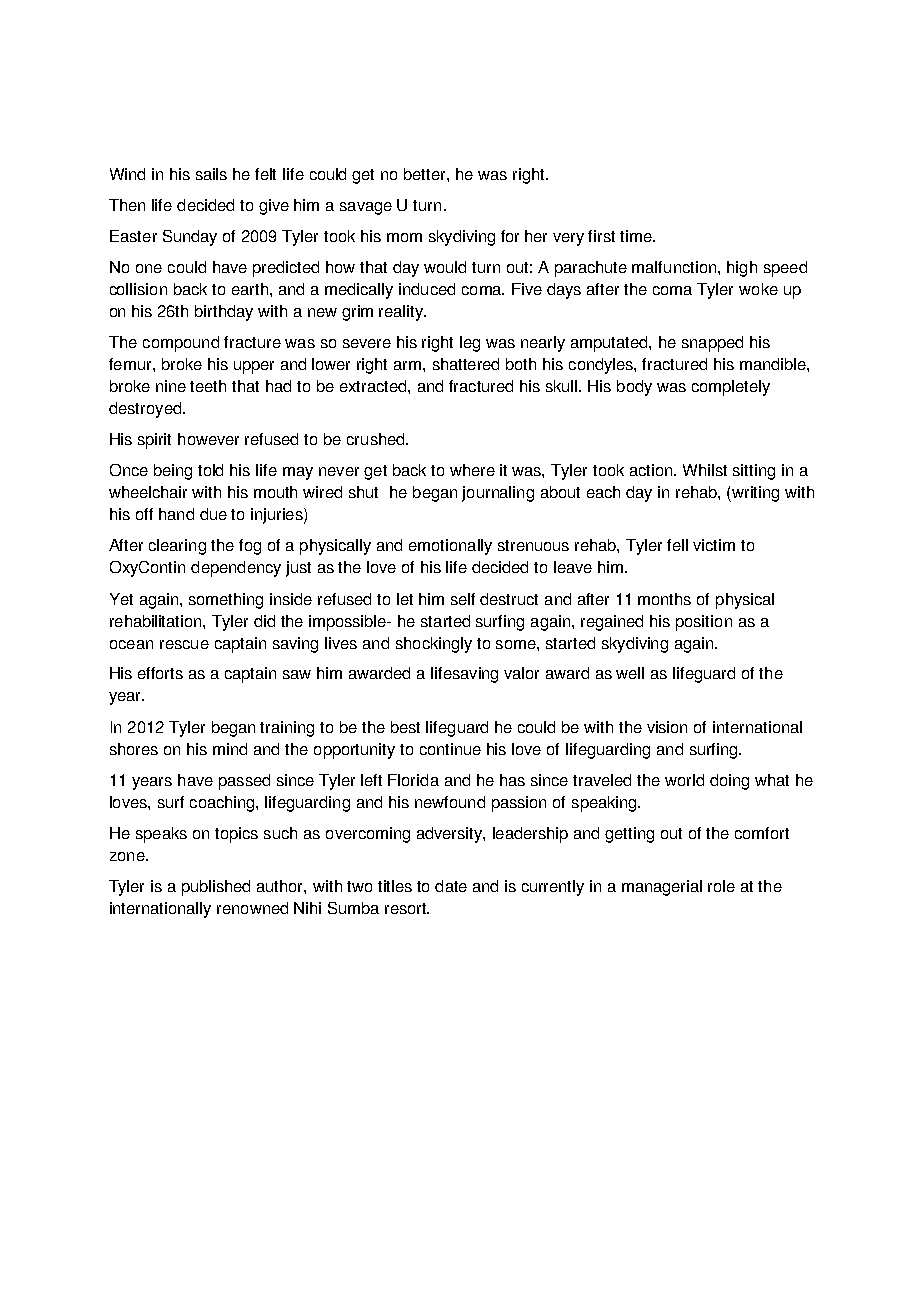 This image has height=1308, width=924. I want to click on time, so click(637, 236).
